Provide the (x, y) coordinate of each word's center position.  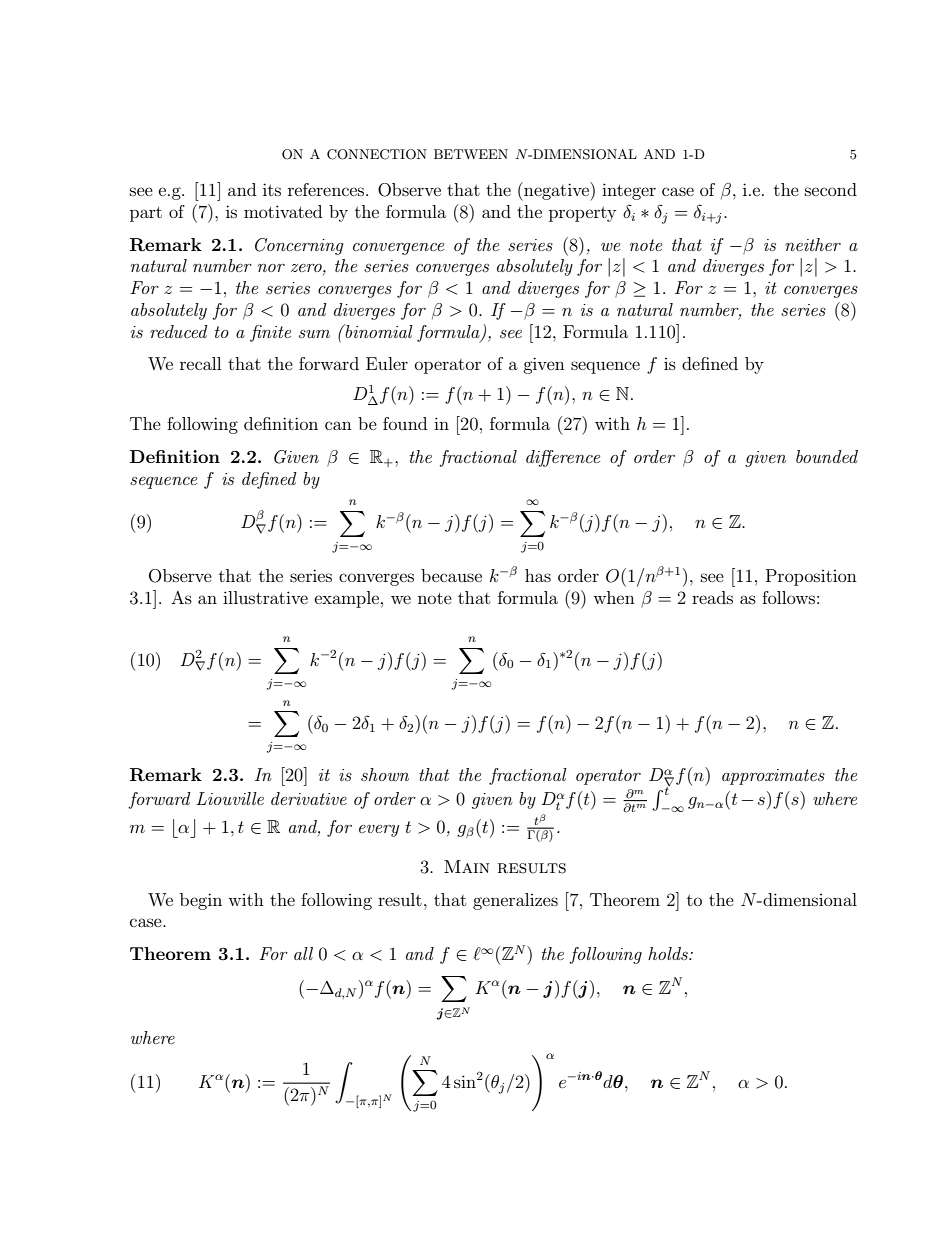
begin (201, 901)
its (272, 189)
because (451, 575)
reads (712, 597)
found (405, 423)
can (338, 425)
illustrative (265, 597)
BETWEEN (471, 154)
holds (669, 953)
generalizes (515, 901)
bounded (827, 456)
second (831, 189)
